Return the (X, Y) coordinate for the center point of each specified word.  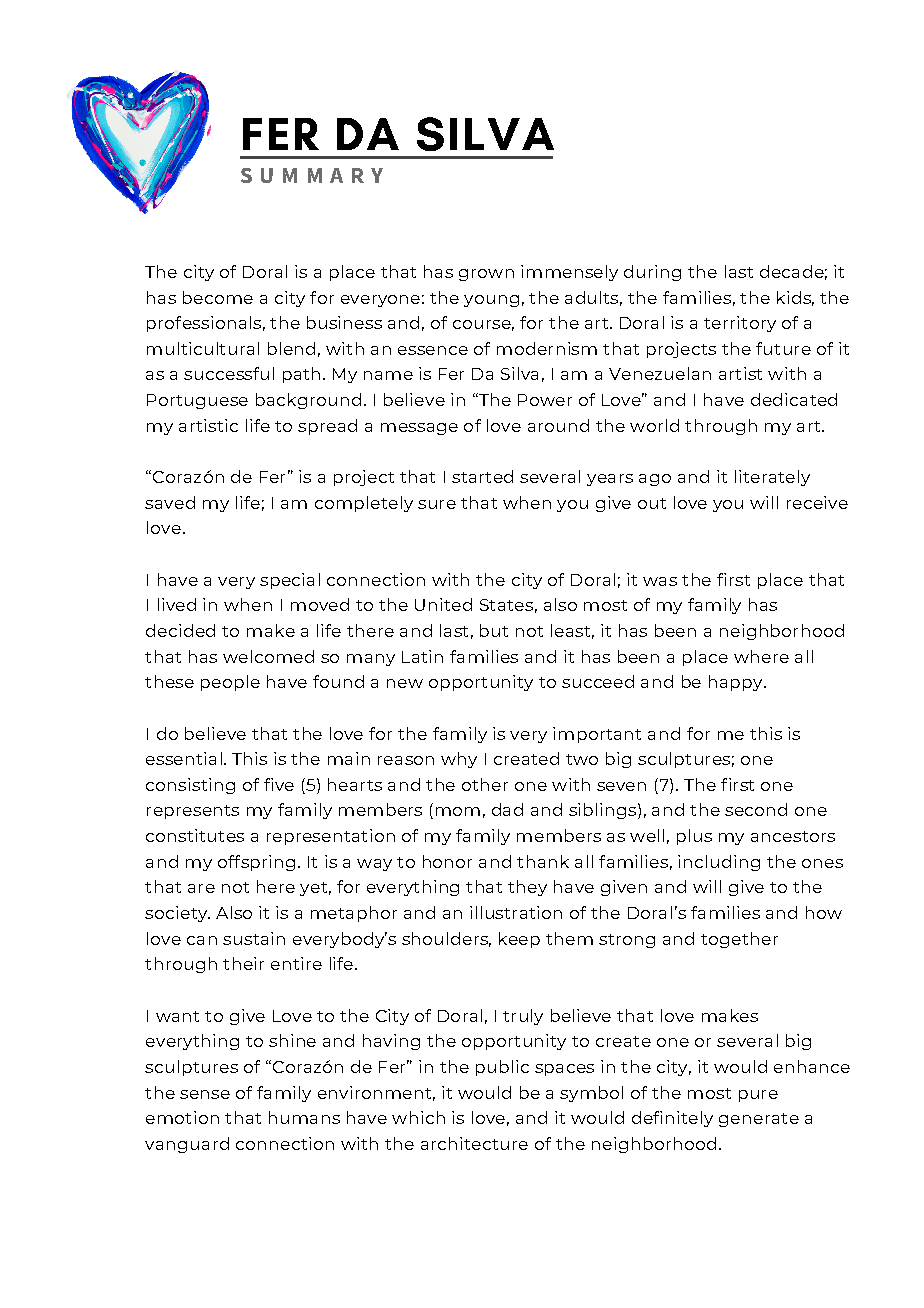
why (459, 760)
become (218, 297)
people (230, 683)
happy (737, 683)
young (491, 301)
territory (740, 324)
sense (205, 1094)
